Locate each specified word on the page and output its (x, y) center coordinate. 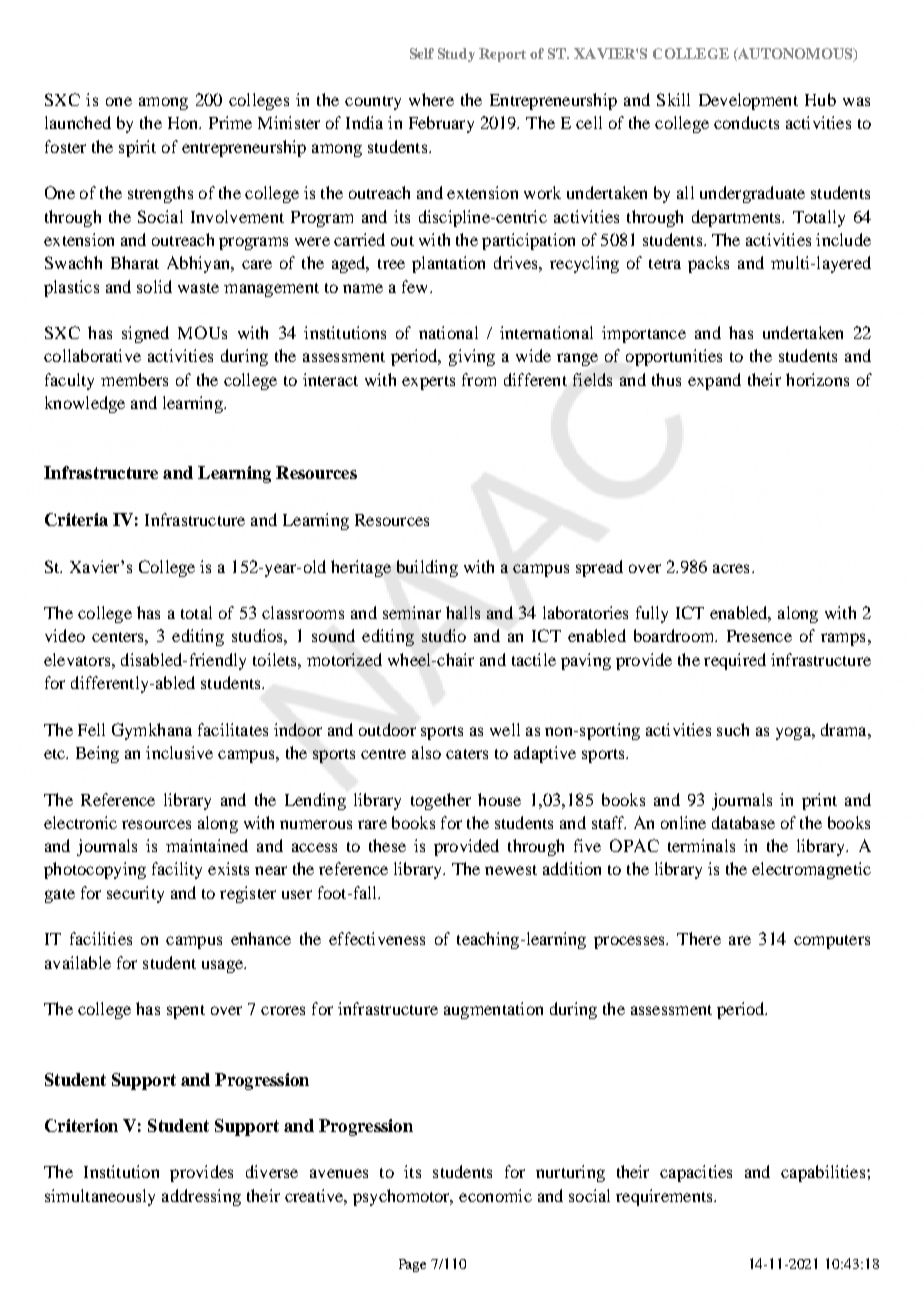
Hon (184, 123)
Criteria (76, 519)
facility (177, 870)
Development (748, 101)
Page (412, 1265)
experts (428, 383)
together (441, 801)
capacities (696, 1173)
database (743, 822)
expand (714, 381)
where (431, 99)
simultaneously (100, 1197)
